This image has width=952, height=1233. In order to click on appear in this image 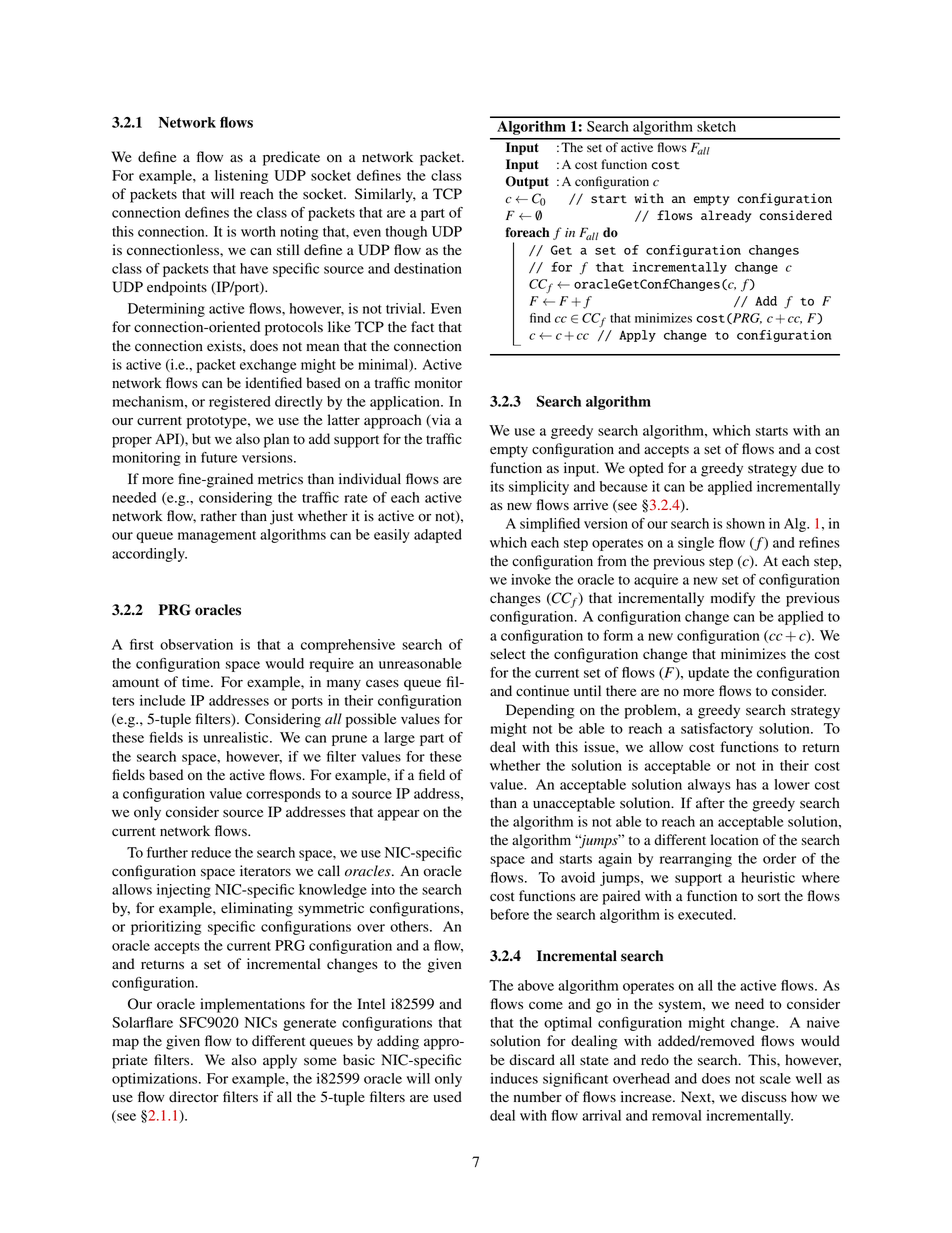, I will do `click(399, 815)`.
